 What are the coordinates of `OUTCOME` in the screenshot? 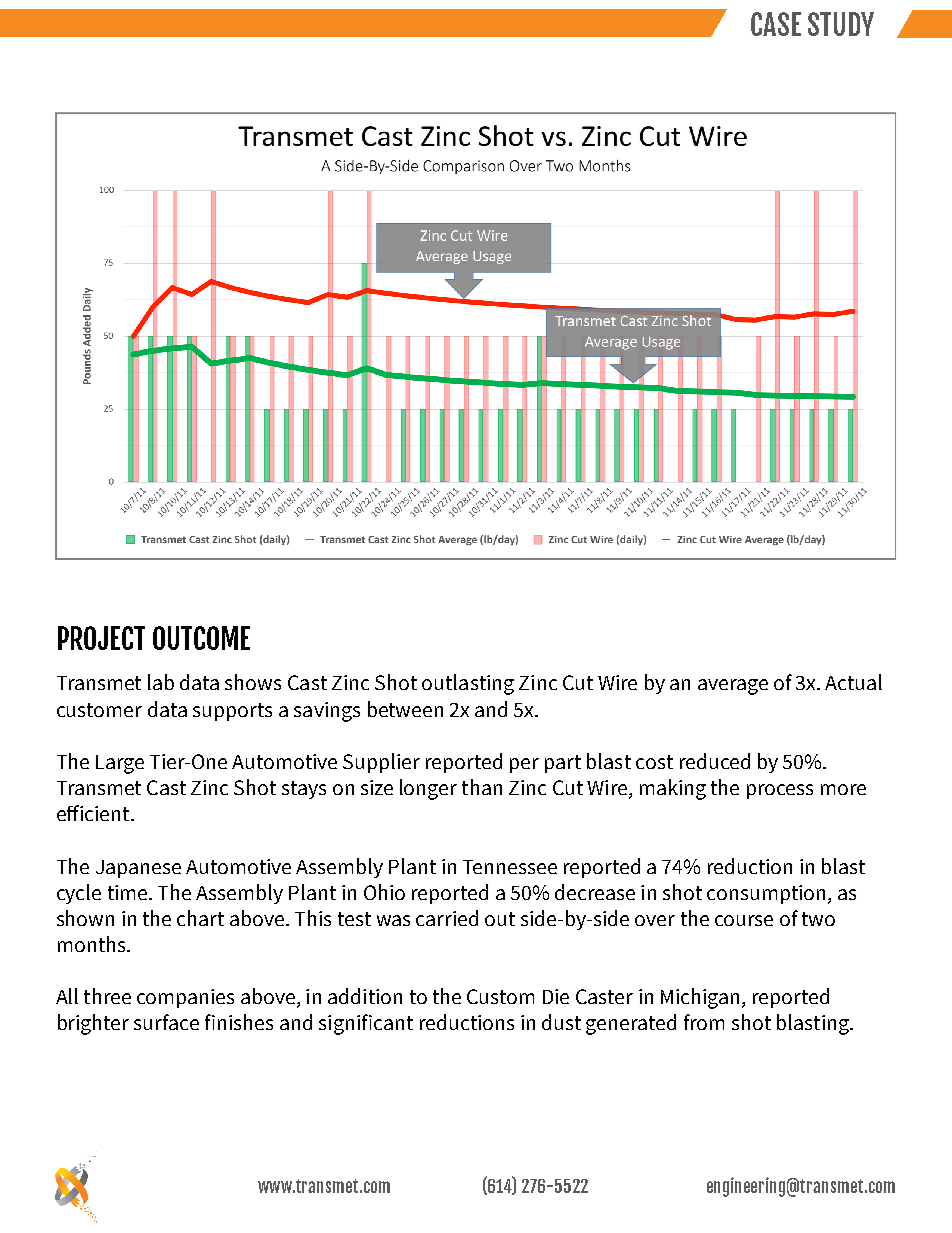 It's located at (201, 638).
